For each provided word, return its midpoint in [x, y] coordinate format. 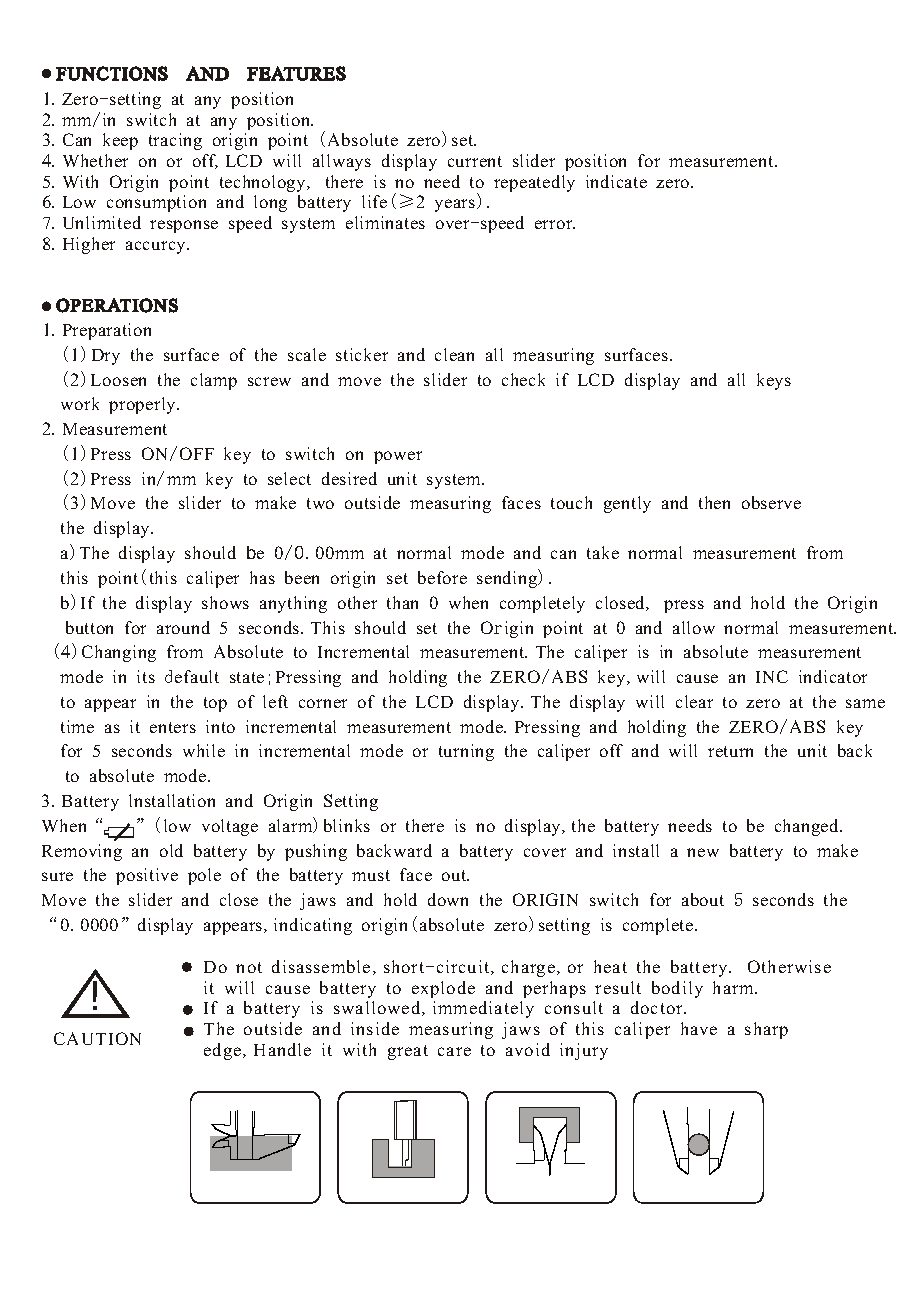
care [454, 1051]
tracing [175, 141]
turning [466, 752]
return [730, 751]
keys [774, 381]
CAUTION [97, 1038]
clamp [214, 381]
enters [173, 727]
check [523, 379]
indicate [616, 181]
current [475, 161]
